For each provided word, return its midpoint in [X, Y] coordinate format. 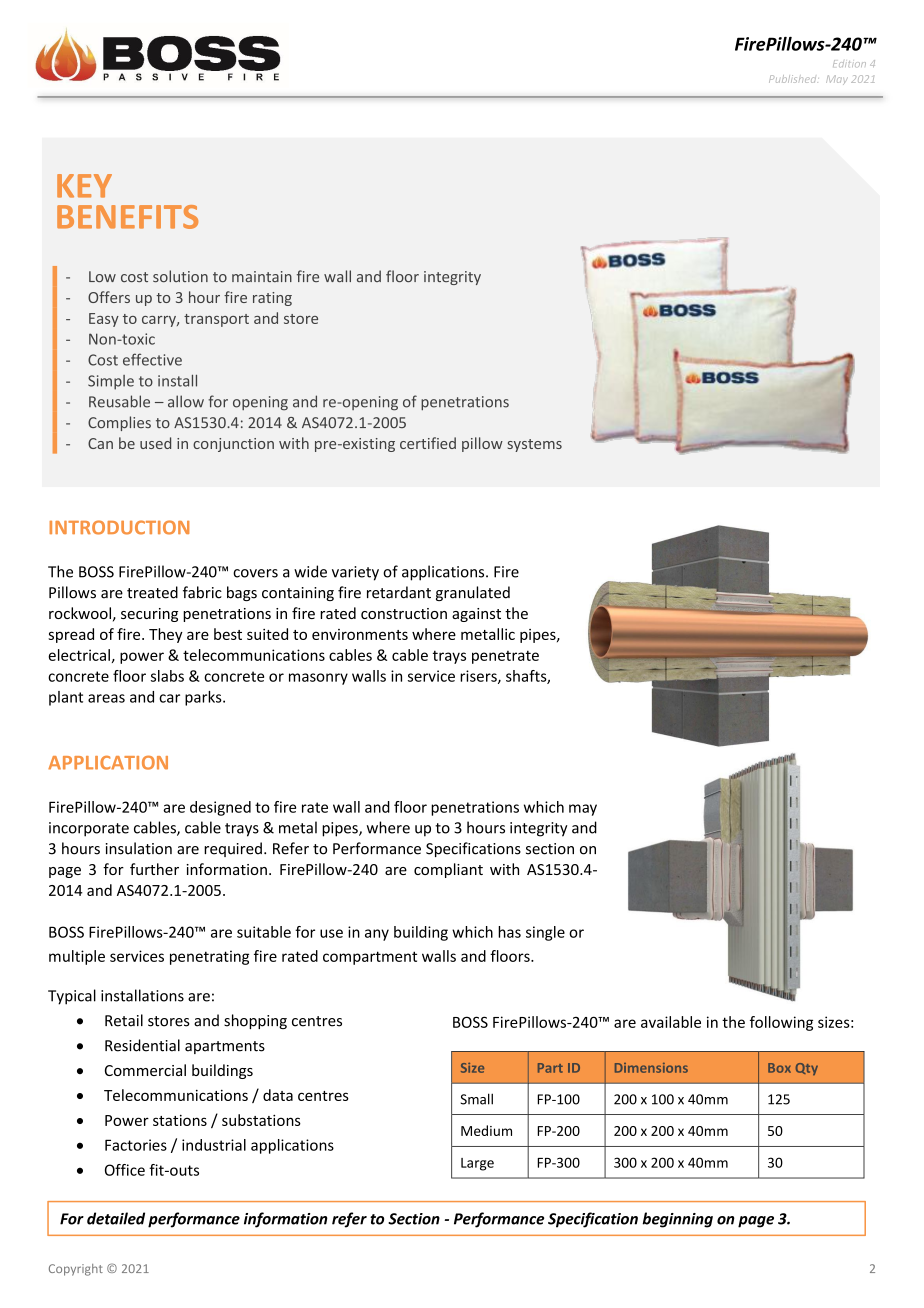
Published [793, 79]
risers [479, 677]
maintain [262, 276]
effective [152, 359]
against [476, 615]
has [509, 932]
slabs [167, 676]
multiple [77, 957]
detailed [116, 1218]
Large [477, 1164]
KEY [84, 186]
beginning [677, 1220]
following [781, 1023]
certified [428, 443]
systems [535, 445]
